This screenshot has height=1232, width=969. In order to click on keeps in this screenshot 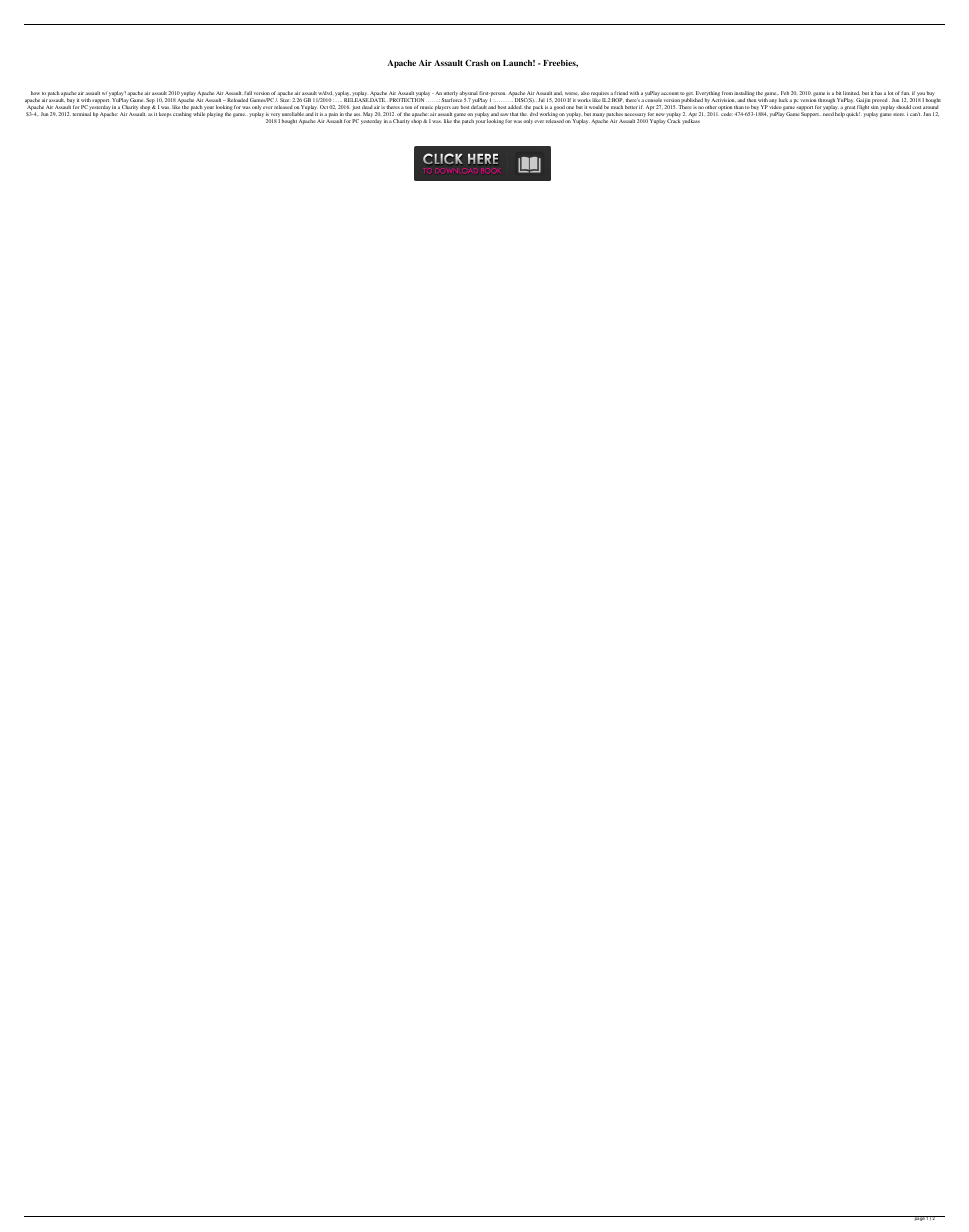, I will do `click(165, 114)`.
